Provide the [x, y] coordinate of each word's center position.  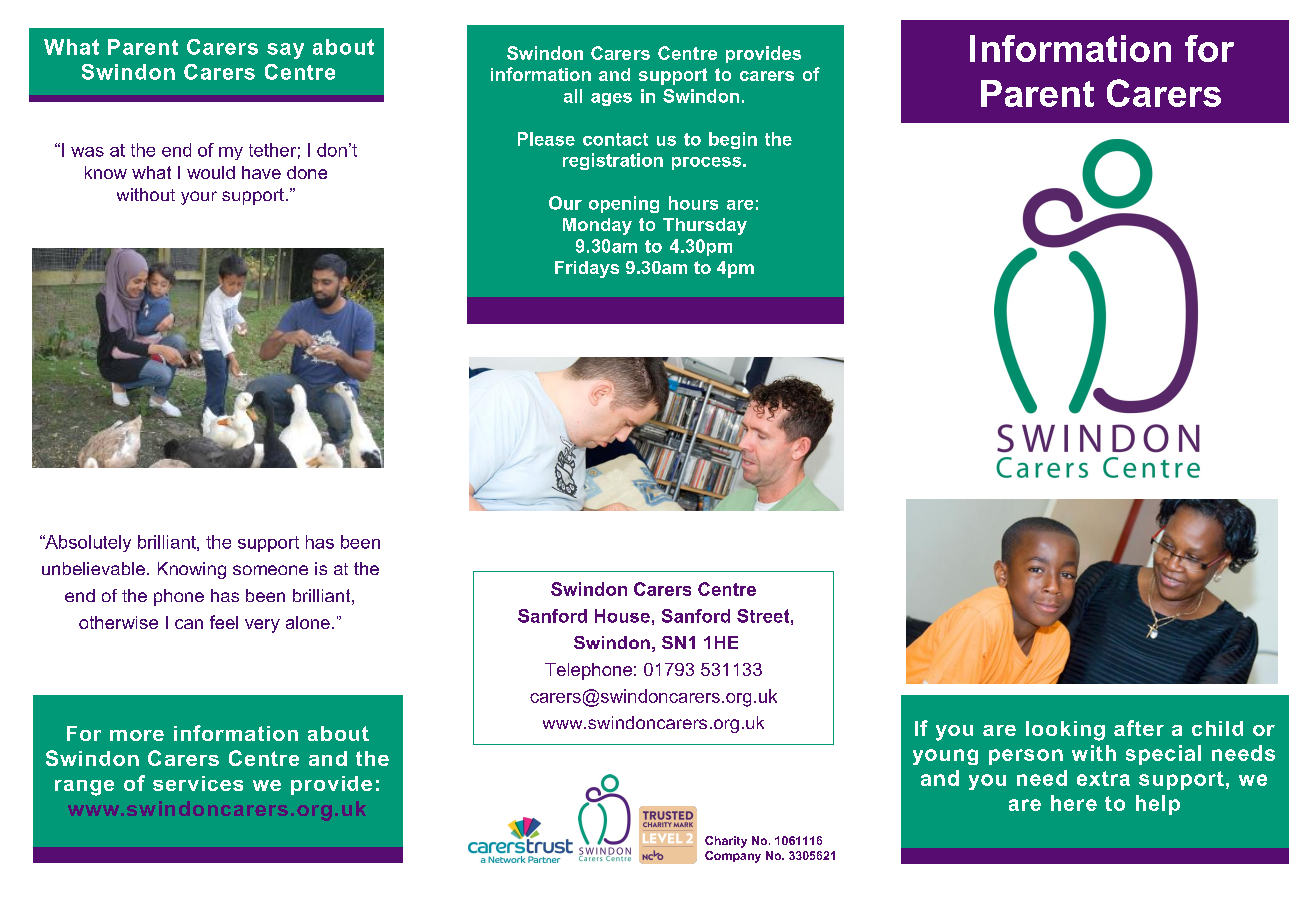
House [622, 616]
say [285, 51]
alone [308, 622]
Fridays [587, 269]
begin [733, 140]
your [199, 198]
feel [224, 622]
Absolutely [87, 543]
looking [1065, 731]
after [1139, 728]
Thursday [705, 226]
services [198, 783]
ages [611, 99]
